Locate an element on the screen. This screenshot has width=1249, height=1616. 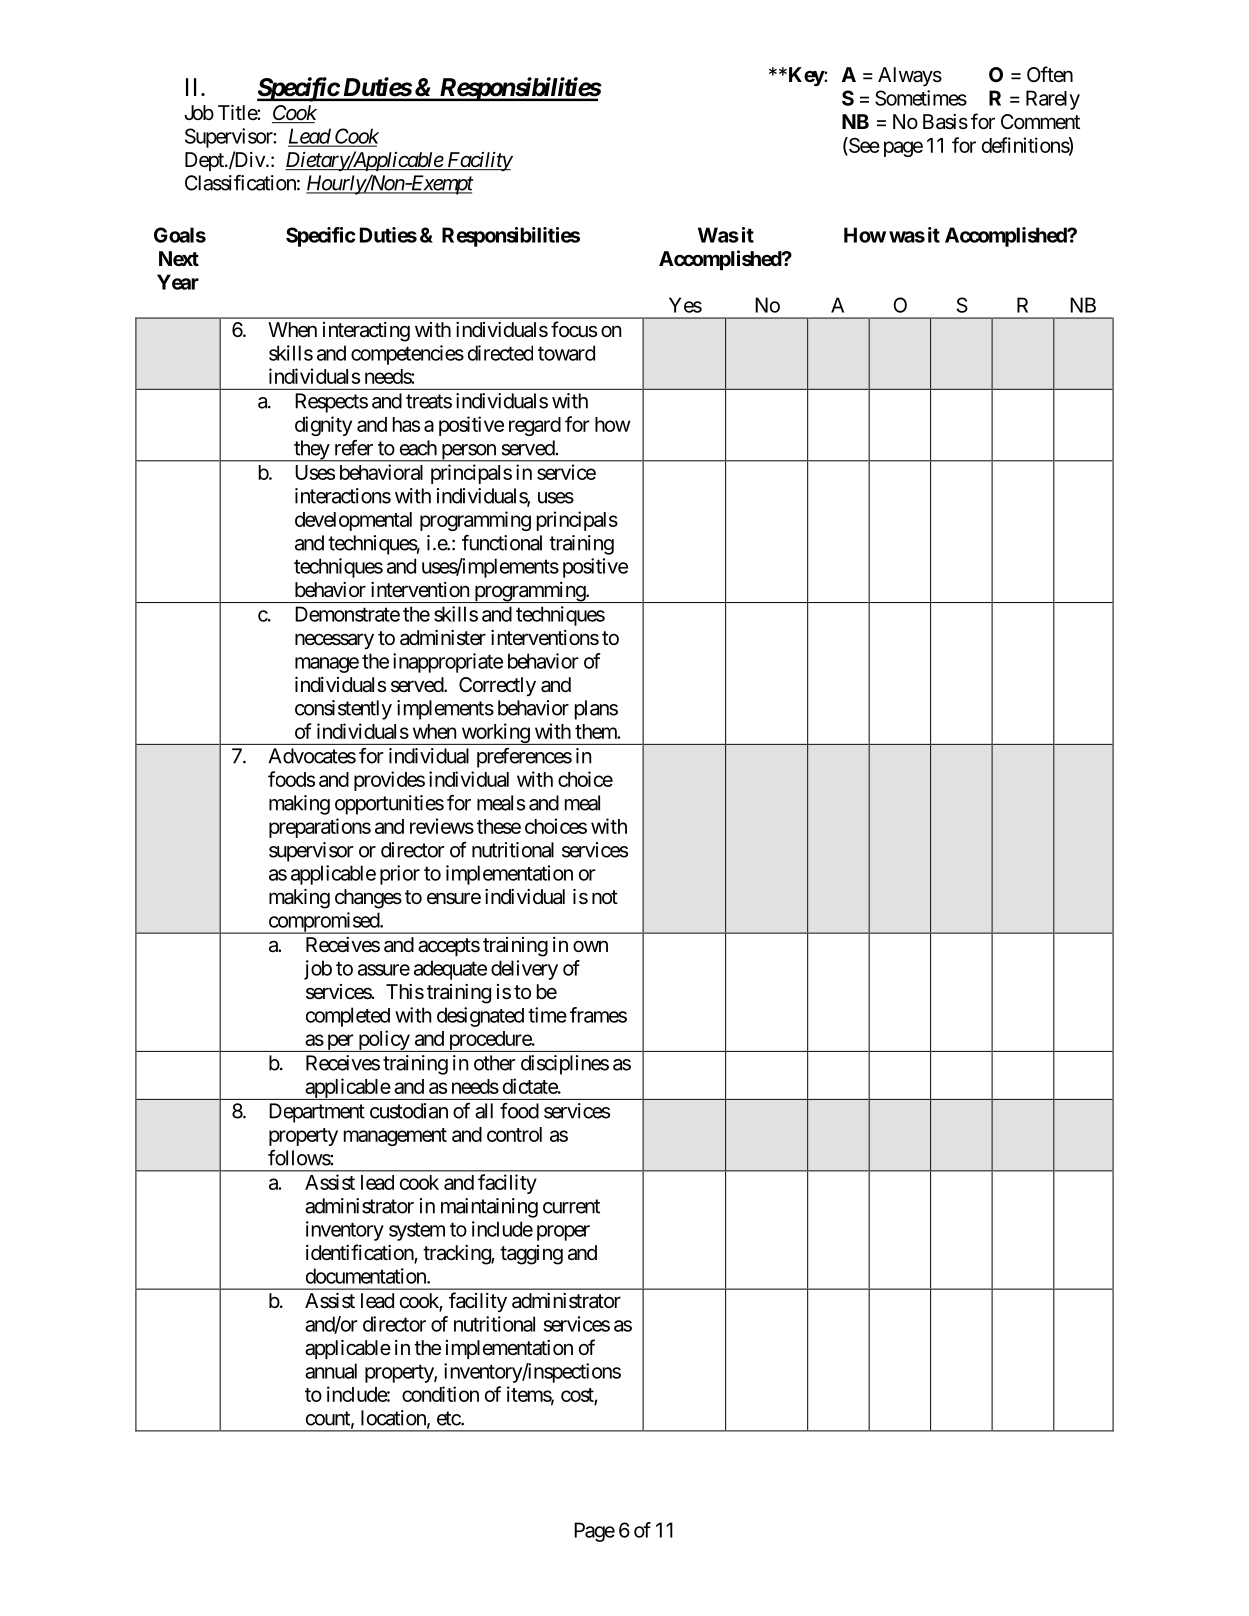
Key is located at coordinates (805, 77).
